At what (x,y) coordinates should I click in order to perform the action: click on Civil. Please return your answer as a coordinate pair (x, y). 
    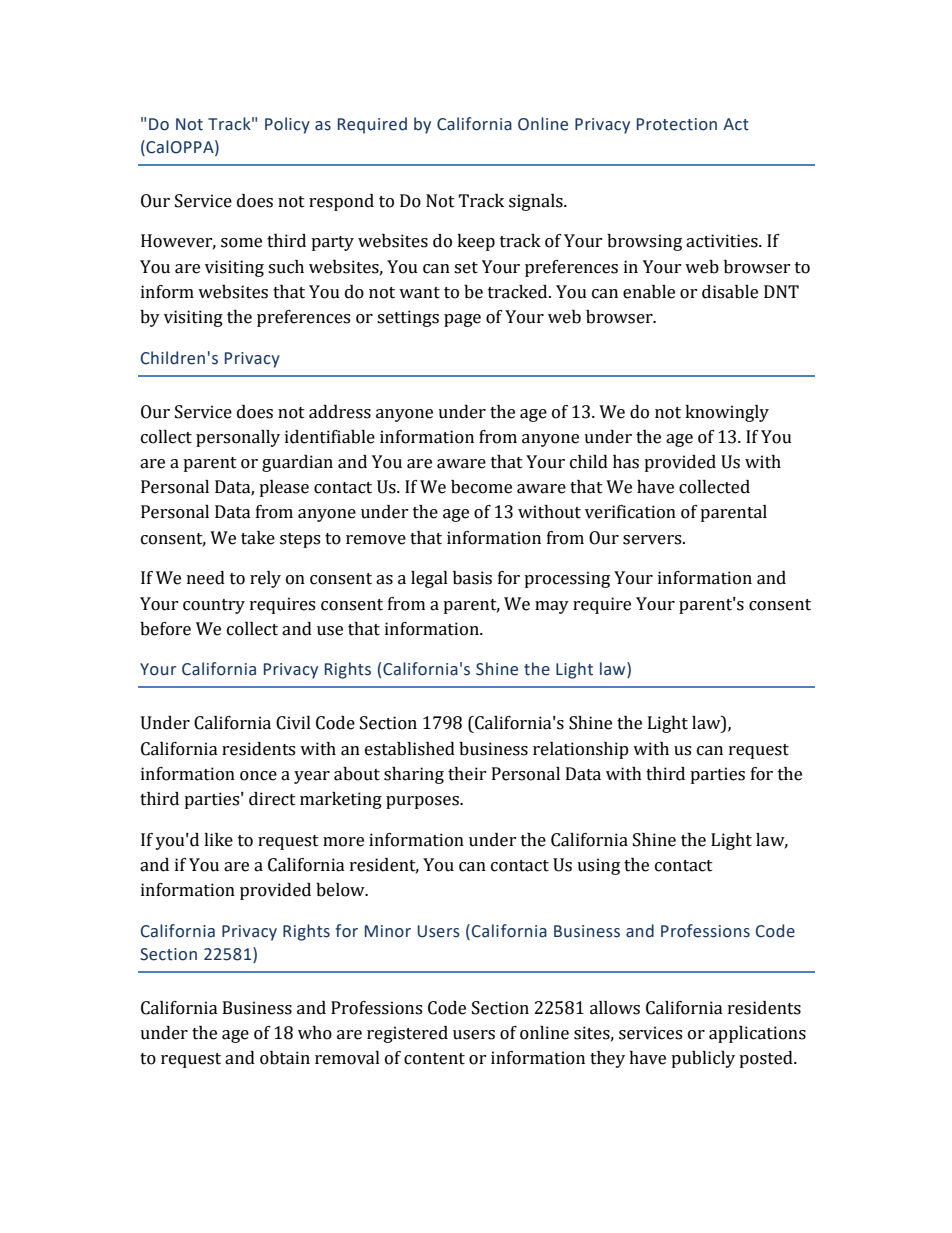
    Looking at the image, I should click on (293, 723).
